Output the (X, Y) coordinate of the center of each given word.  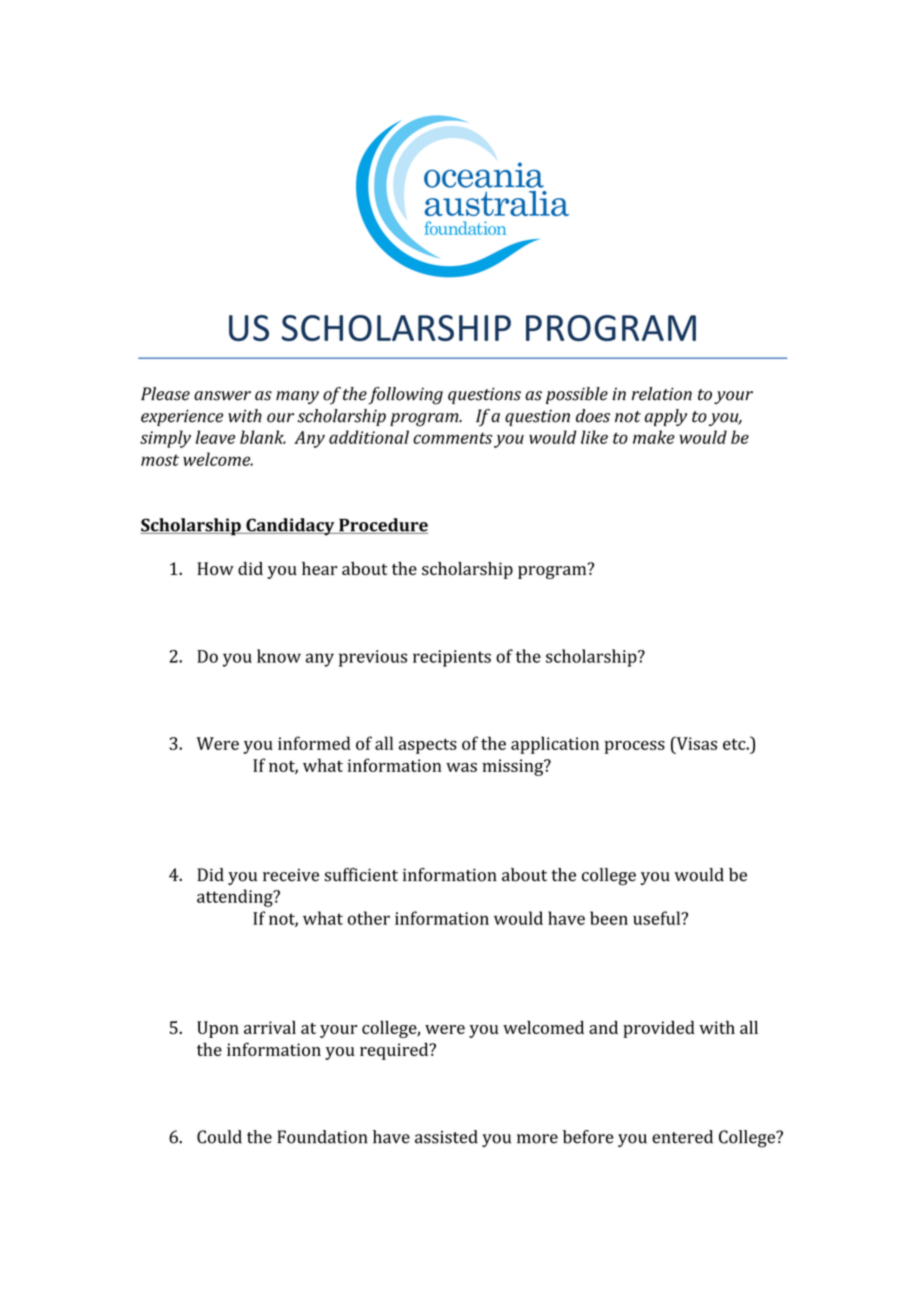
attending (236, 898)
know (279, 656)
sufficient (361, 875)
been (609, 918)
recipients (452, 658)
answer (222, 396)
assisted (446, 1137)
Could (219, 1137)
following (405, 396)
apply (666, 417)
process (635, 747)
